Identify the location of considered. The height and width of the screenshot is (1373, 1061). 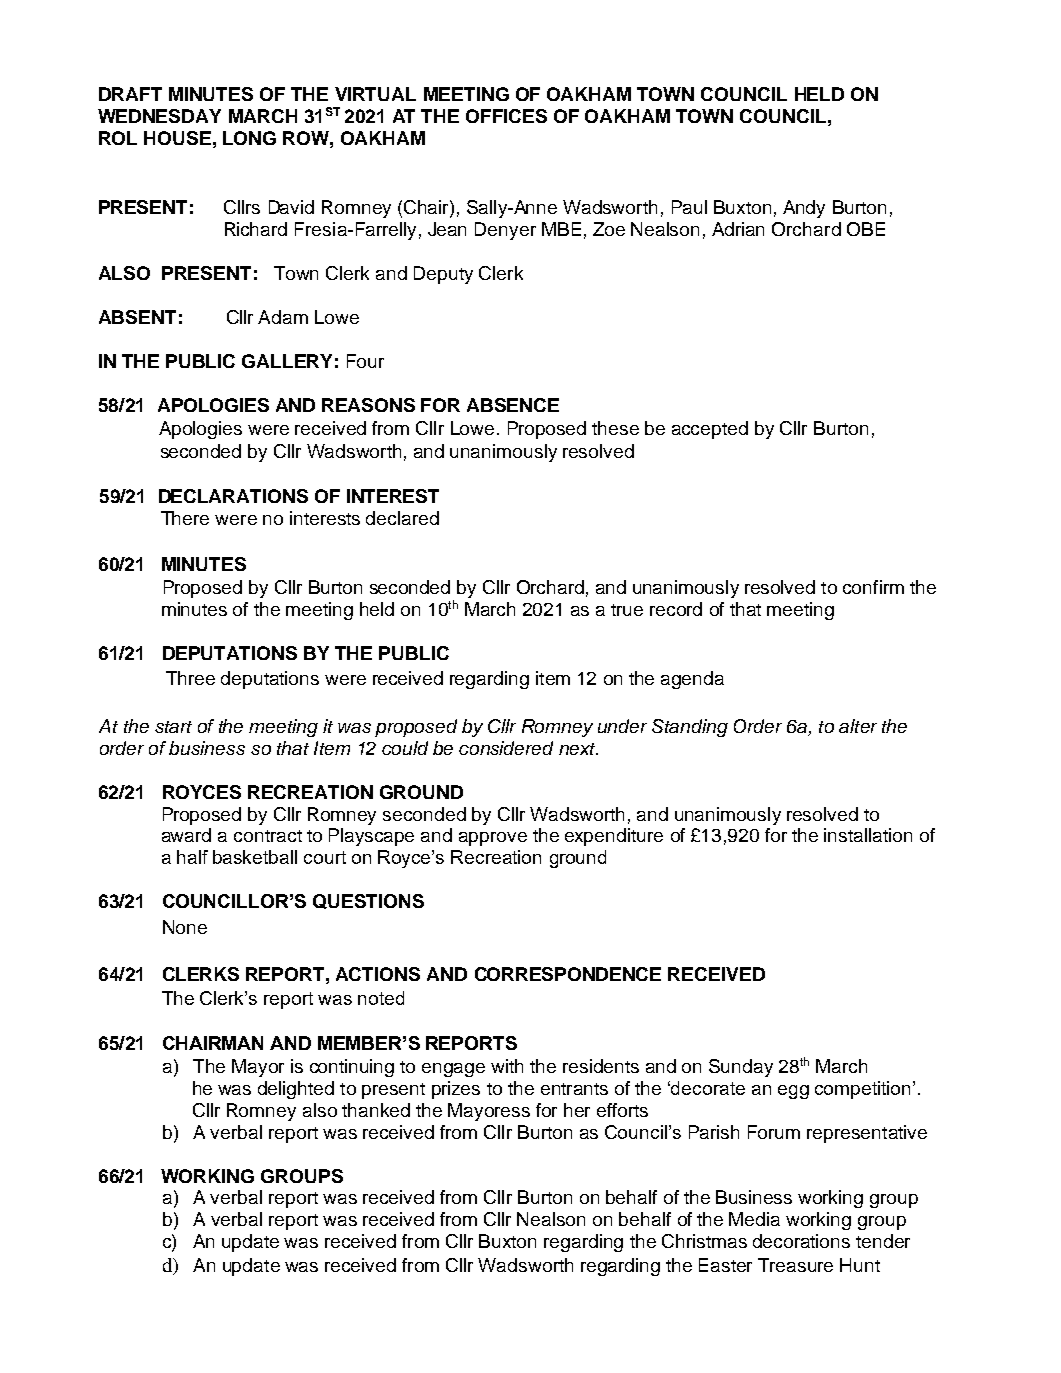
(506, 748).
